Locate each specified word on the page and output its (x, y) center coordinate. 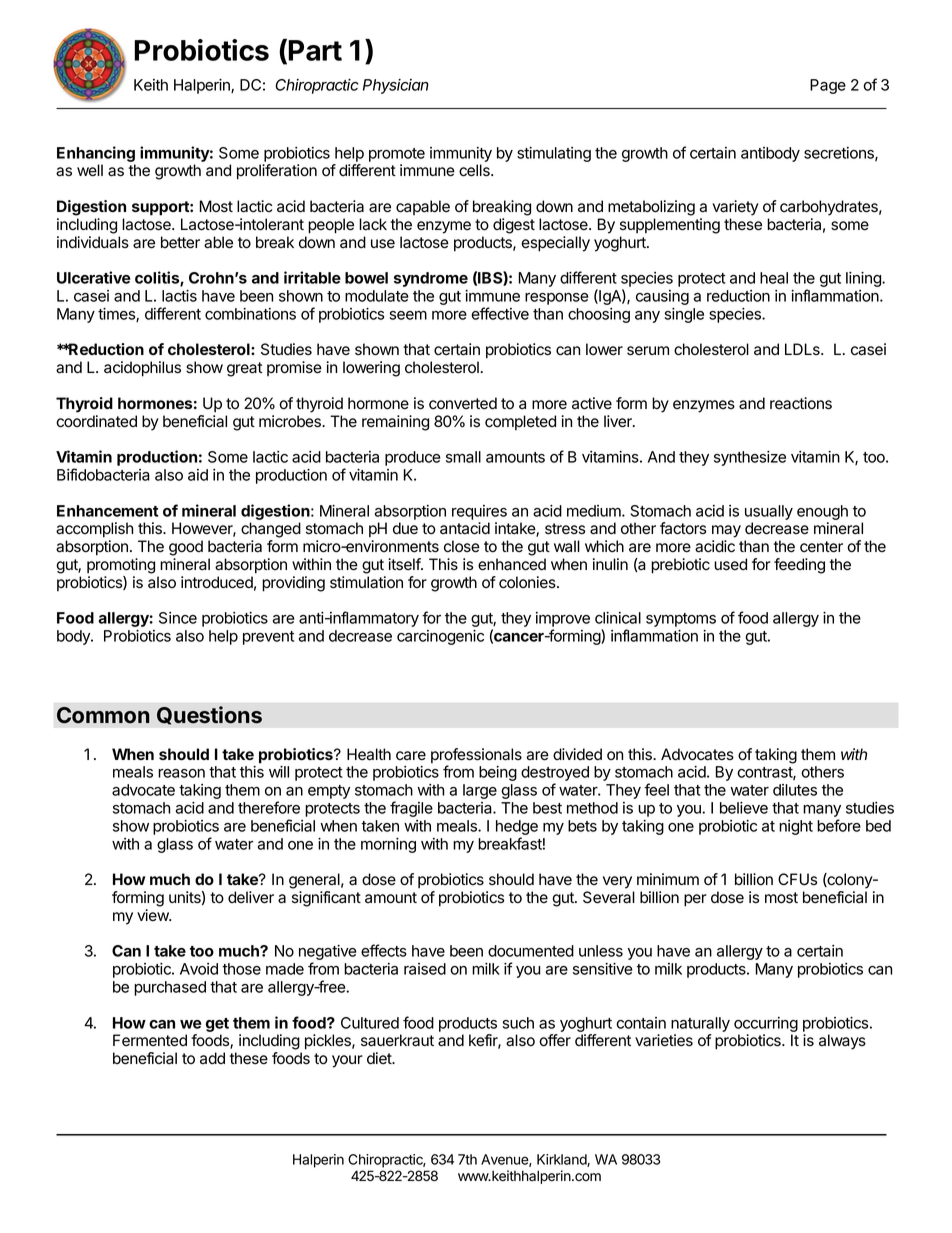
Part (315, 50)
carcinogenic (440, 637)
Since (178, 618)
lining (864, 279)
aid (198, 475)
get (217, 1025)
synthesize (750, 458)
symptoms (681, 620)
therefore (269, 807)
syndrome (431, 279)
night (796, 827)
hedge (517, 829)
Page (828, 86)
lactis (179, 296)
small (463, 457)
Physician (396, 86)
